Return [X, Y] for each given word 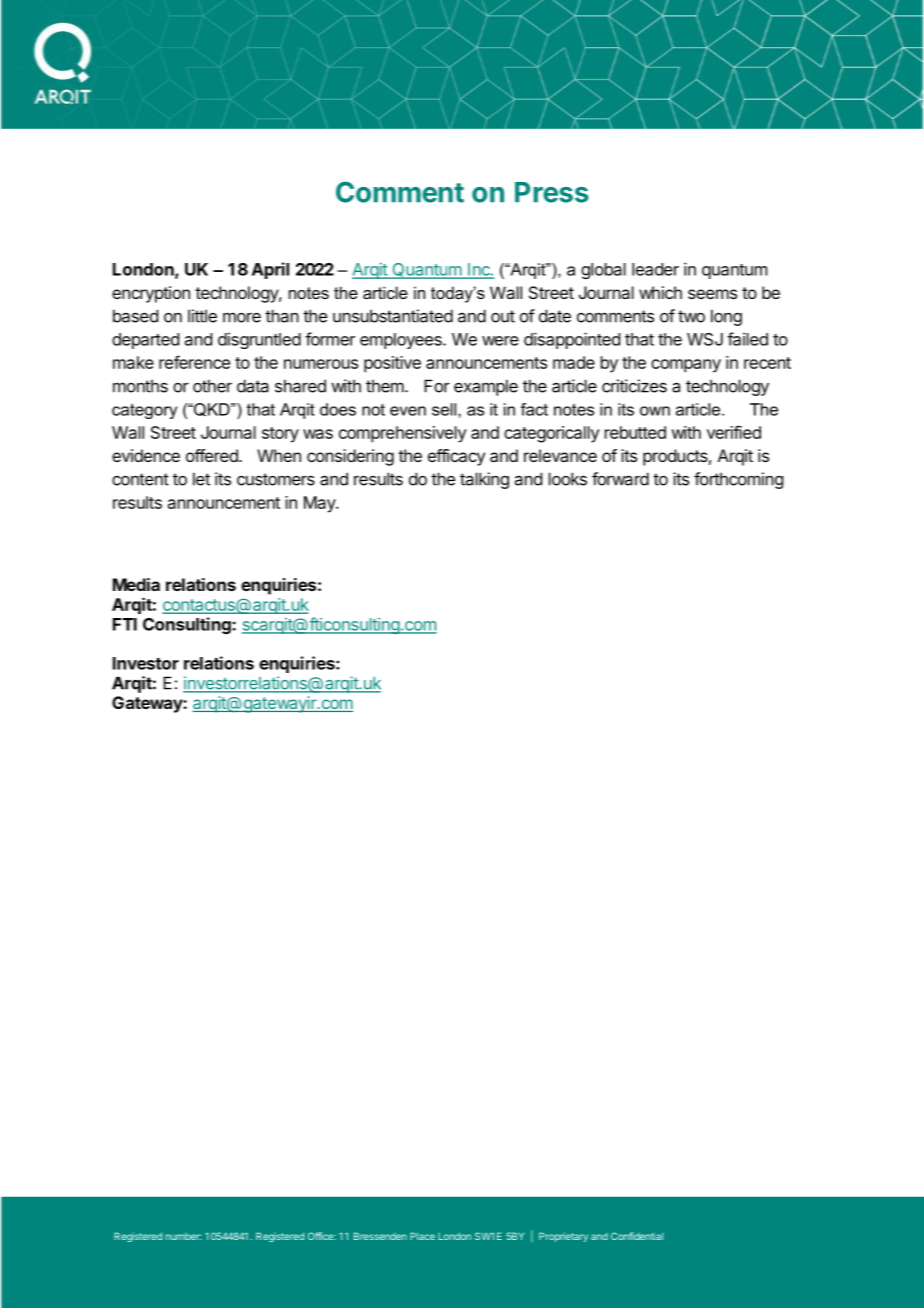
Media [136, 584]
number [183, 1236]
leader [655, 269]
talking [484, 480]
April [270, 270]
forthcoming [738, 480]
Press [552, 192]
